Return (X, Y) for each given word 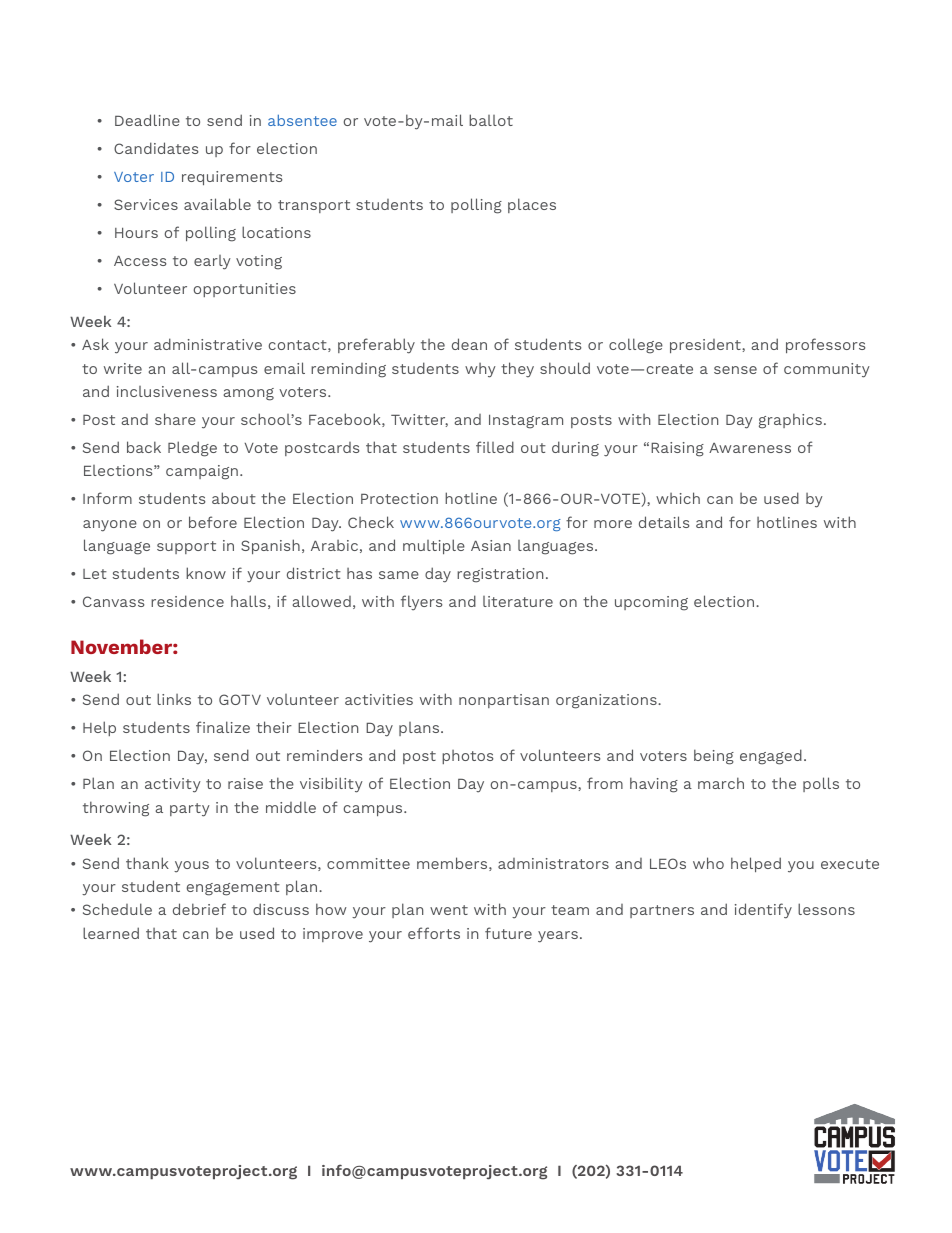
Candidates (156, 148)
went (449, 910)
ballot (491, 120)
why (480, 370)
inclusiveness (167, 391)
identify (763, 911)
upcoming (651, 603)
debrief (199, 909)
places (532, 205)
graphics (790, 421)
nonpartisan (504, 701)
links (174, 699)
